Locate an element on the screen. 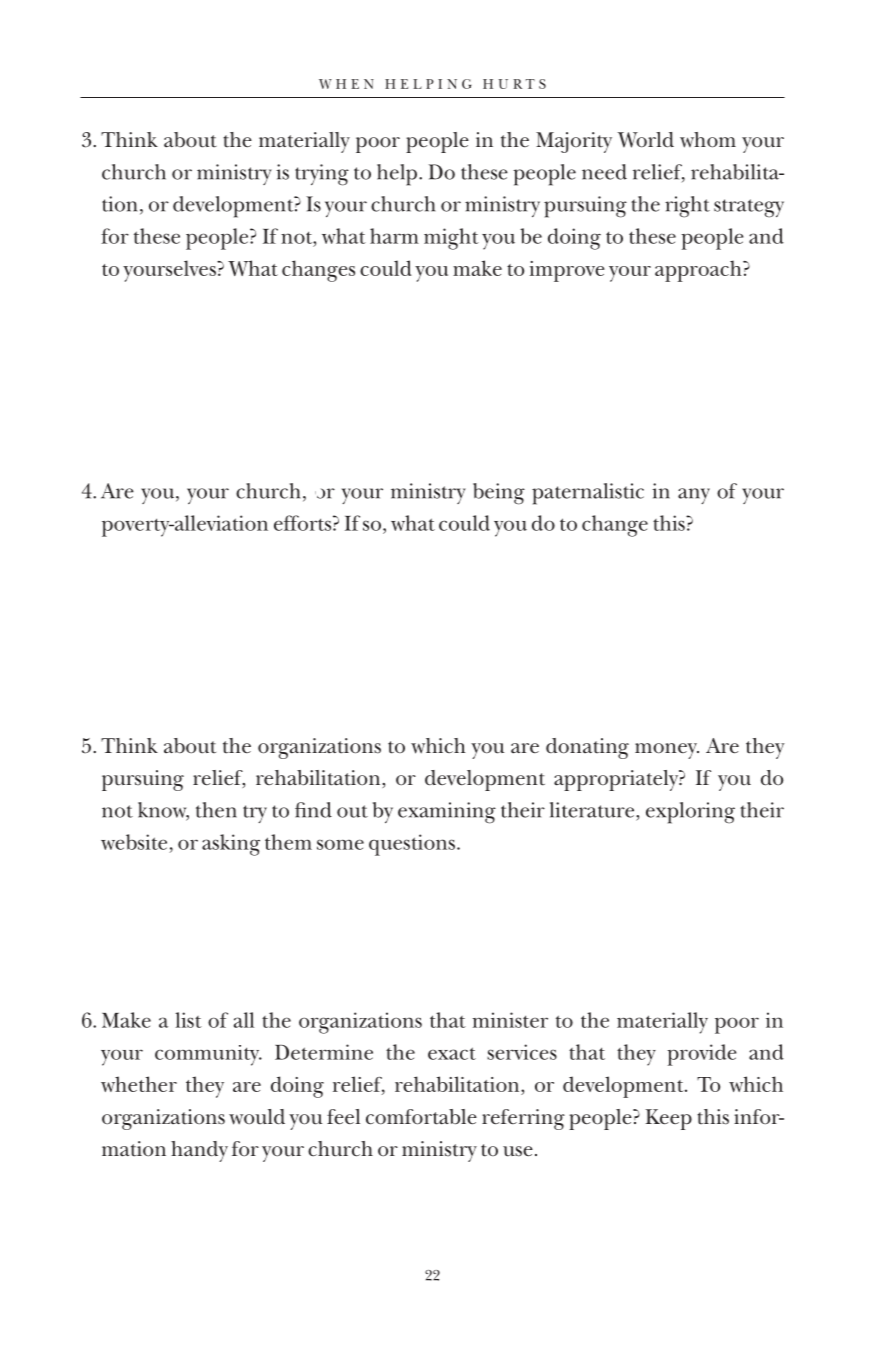 The width and height of the screenshot is (896, 1345). trying is located at coordinates (322, 175).
